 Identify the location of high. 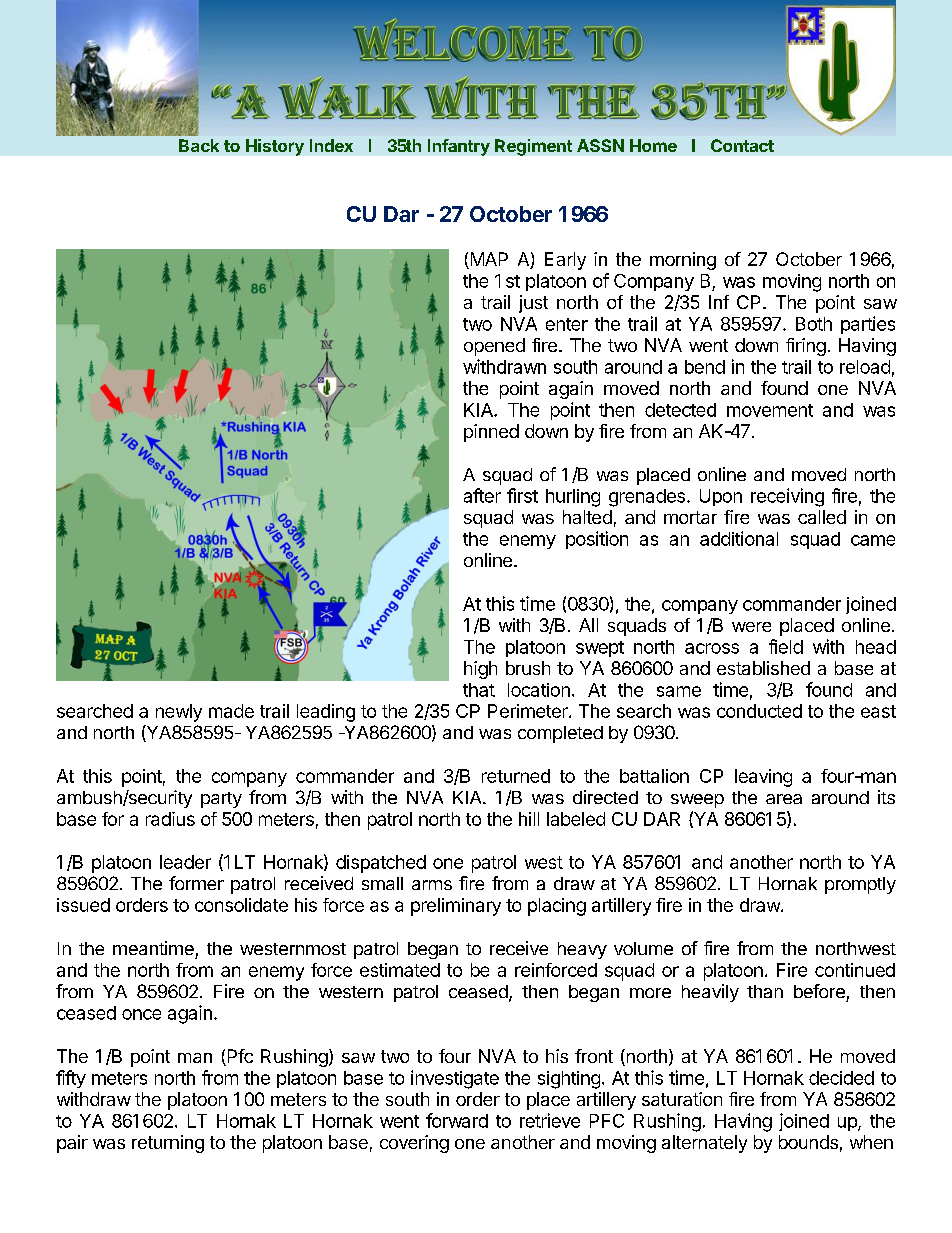
(480, 670).
